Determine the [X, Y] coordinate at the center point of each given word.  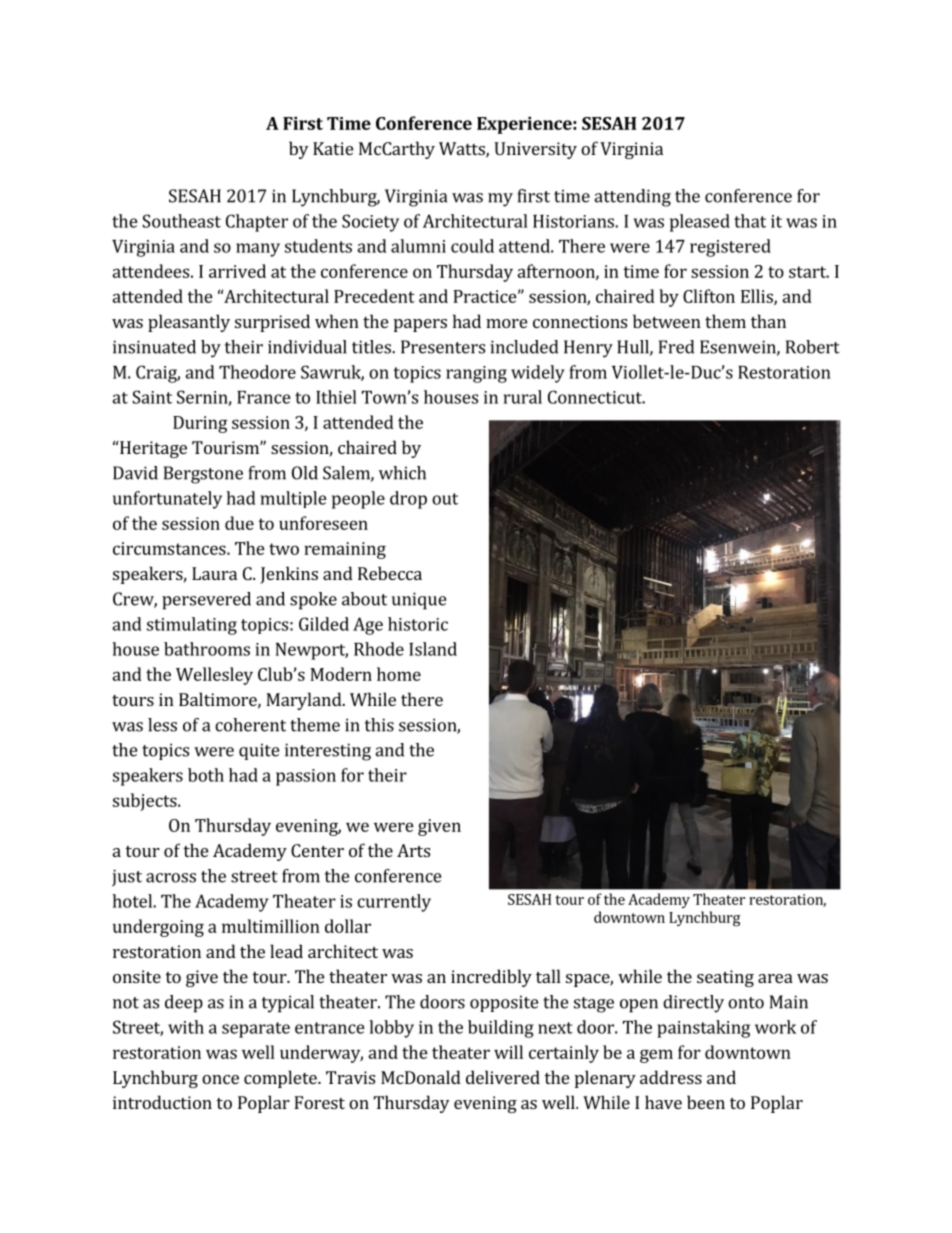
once [220, 1079]
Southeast [181, 221]
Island [433, 649]
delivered [503, 1077]
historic [418, 624]
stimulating [192, 626]
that [750, 221]
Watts [463, 150]
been [706, 1102]
